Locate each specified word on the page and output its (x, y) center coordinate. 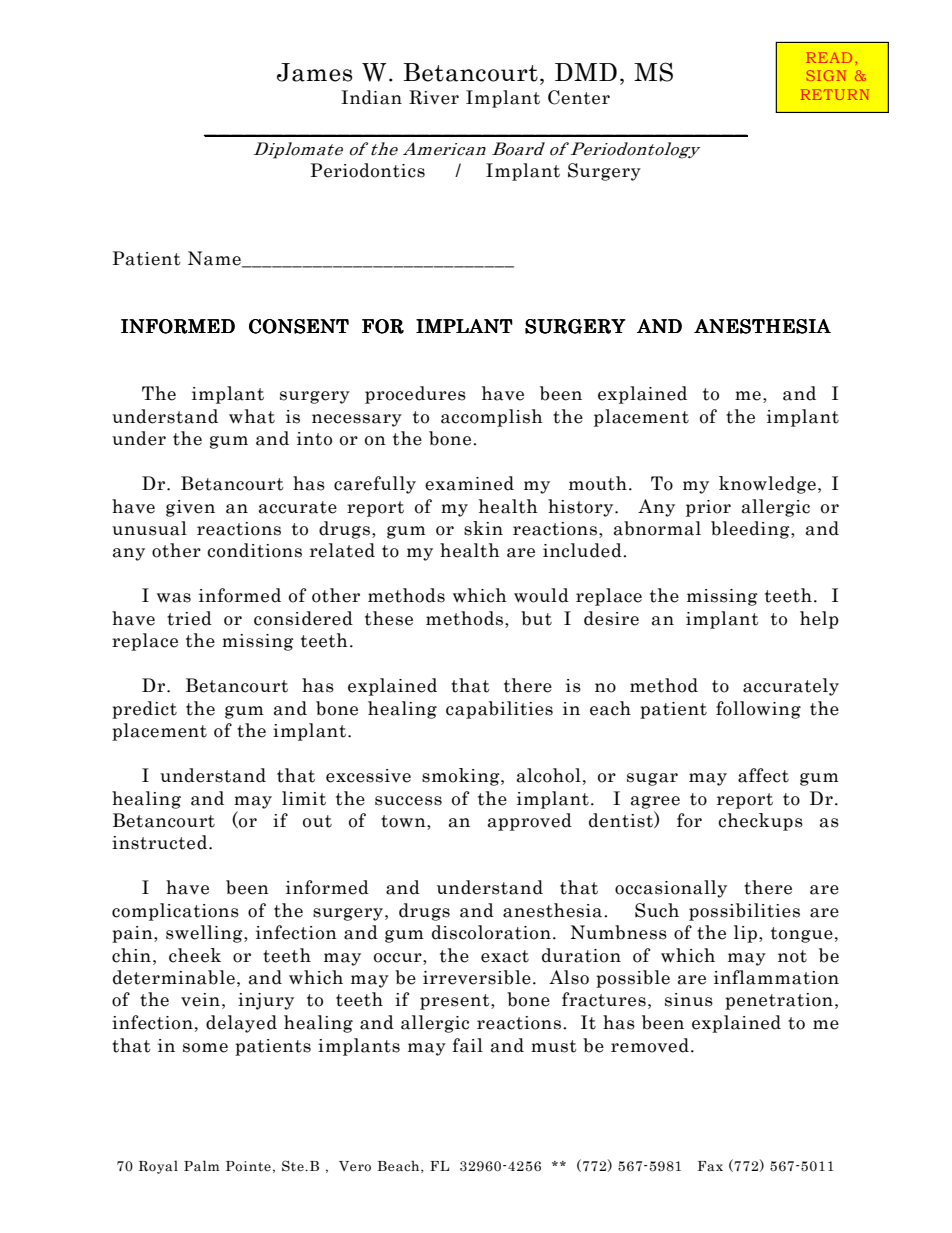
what (252, 416)
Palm (201, 1166)
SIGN (826, 75)
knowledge (767, 485)
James (315, 72)
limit (304, 798)
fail (468, 1045)
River (434, 97)
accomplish (492, 418)
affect (763, 775)
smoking (462, 777)
